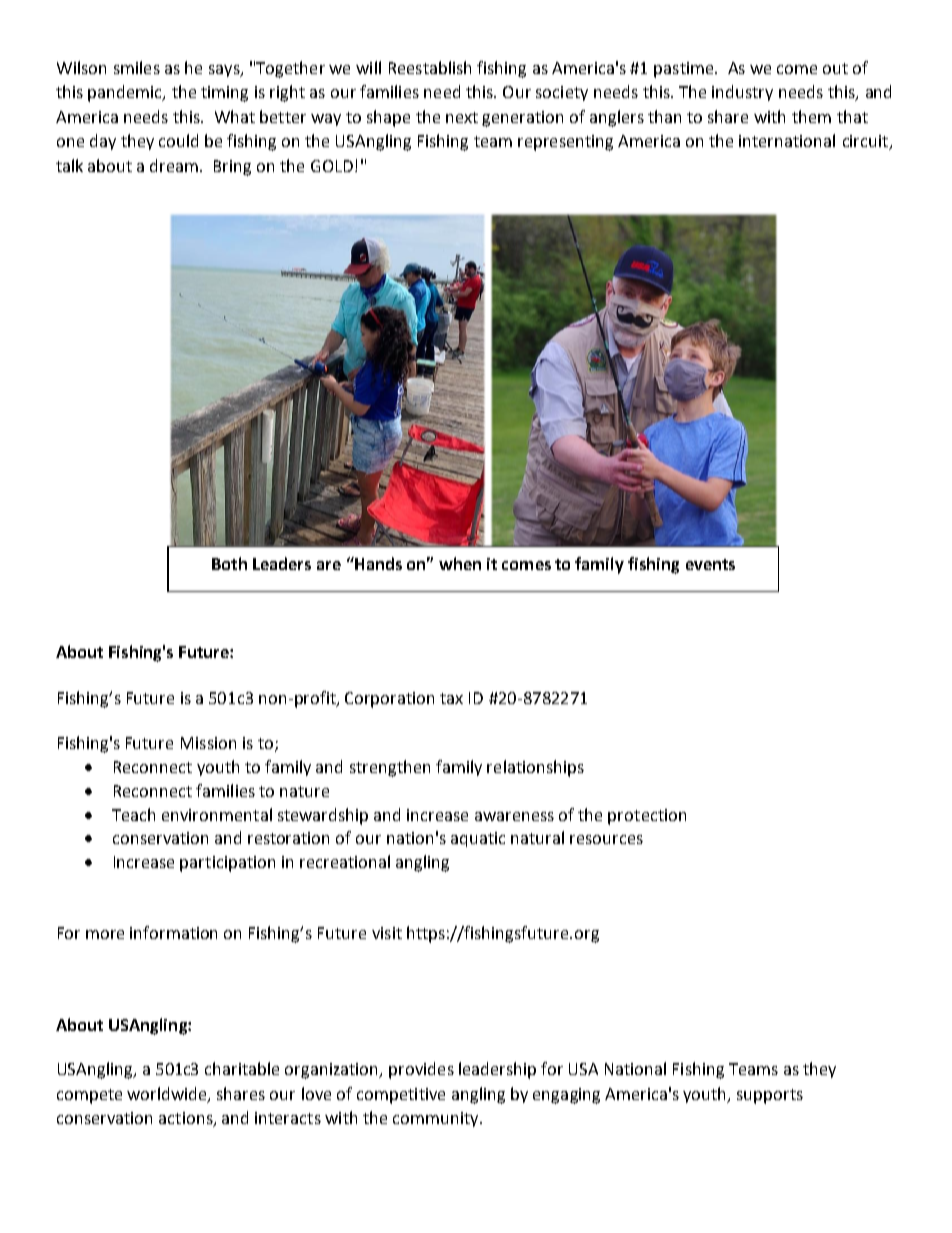 The image size is (952, 1233). What do you see at coordinates (187, 1119) in the document?
I see `actions` at bounding box center [187, 1119].
